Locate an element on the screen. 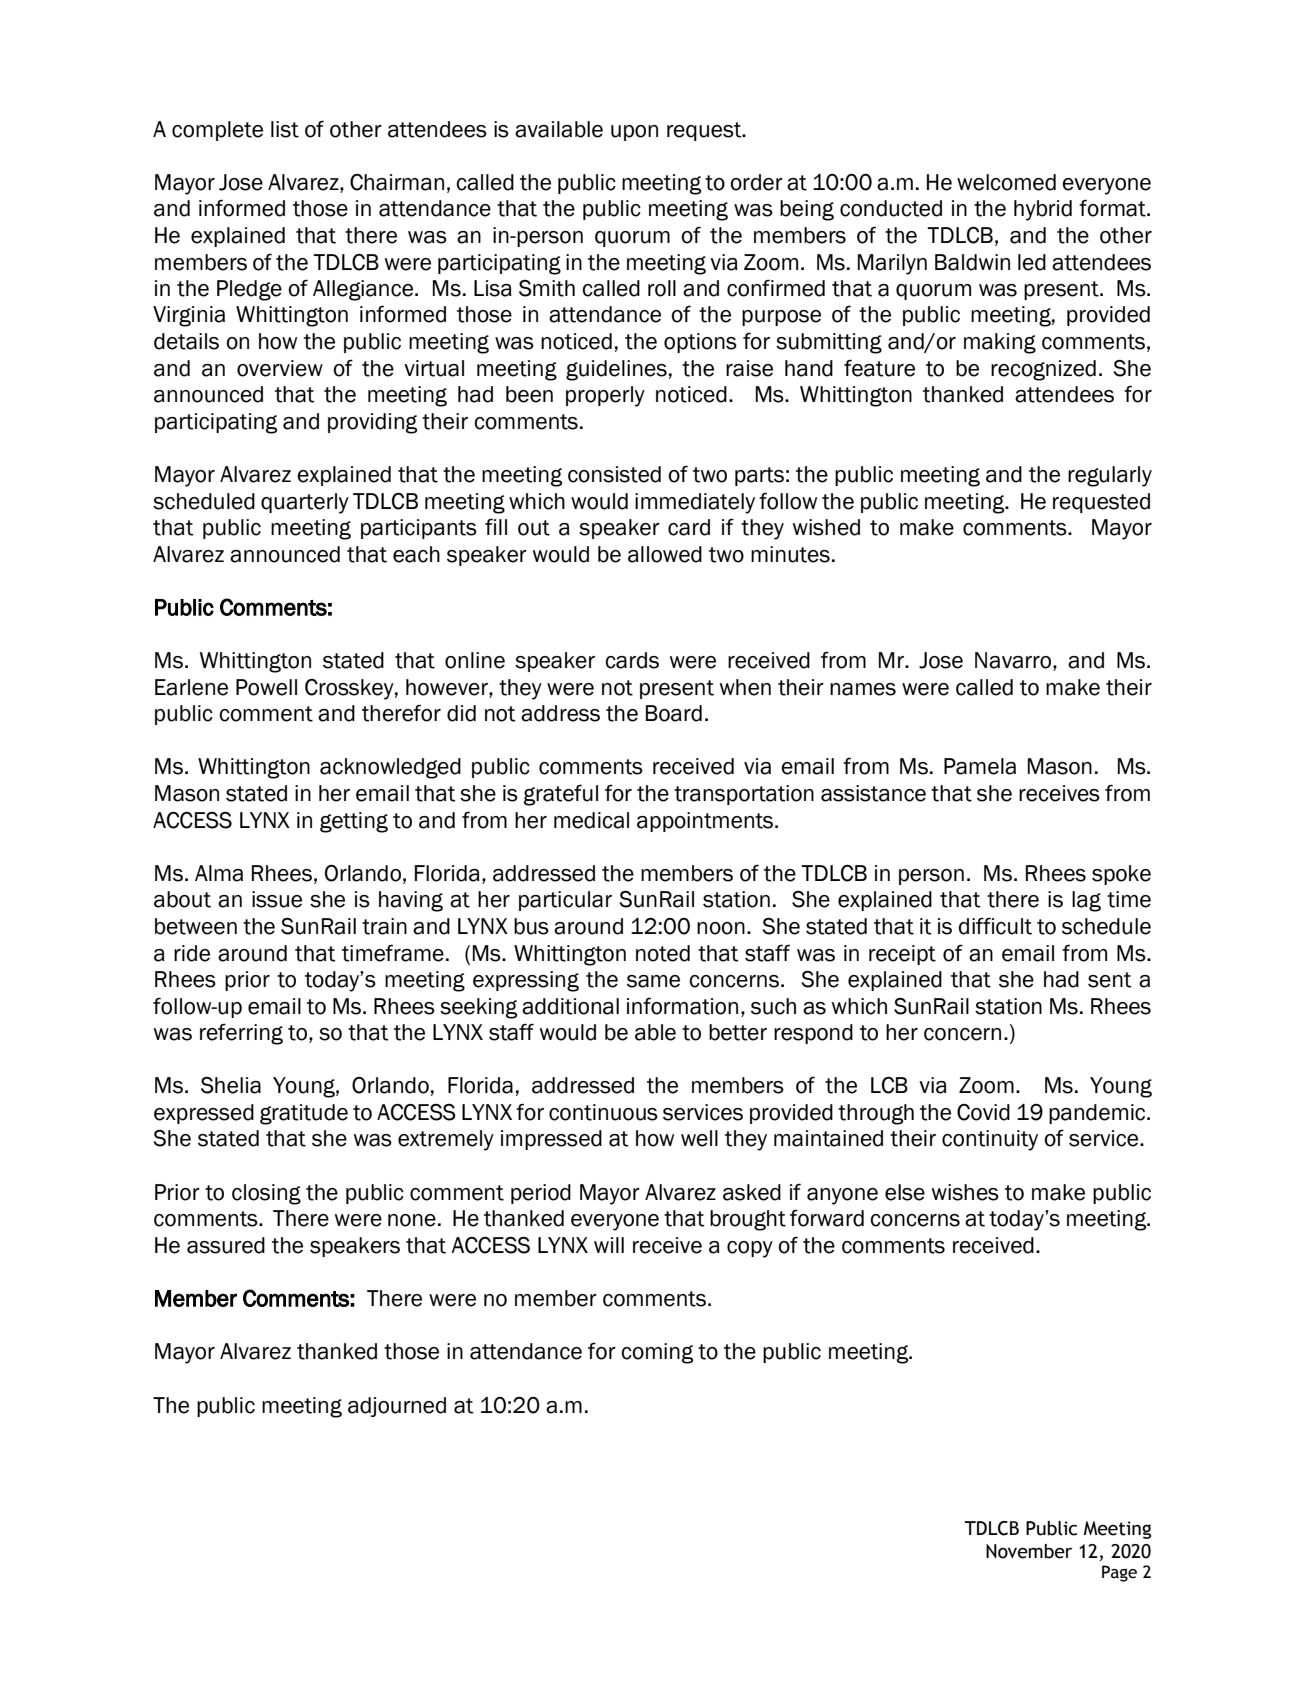 The image size is (1305, 1688). coming is located at coordinates (657, 1353).
